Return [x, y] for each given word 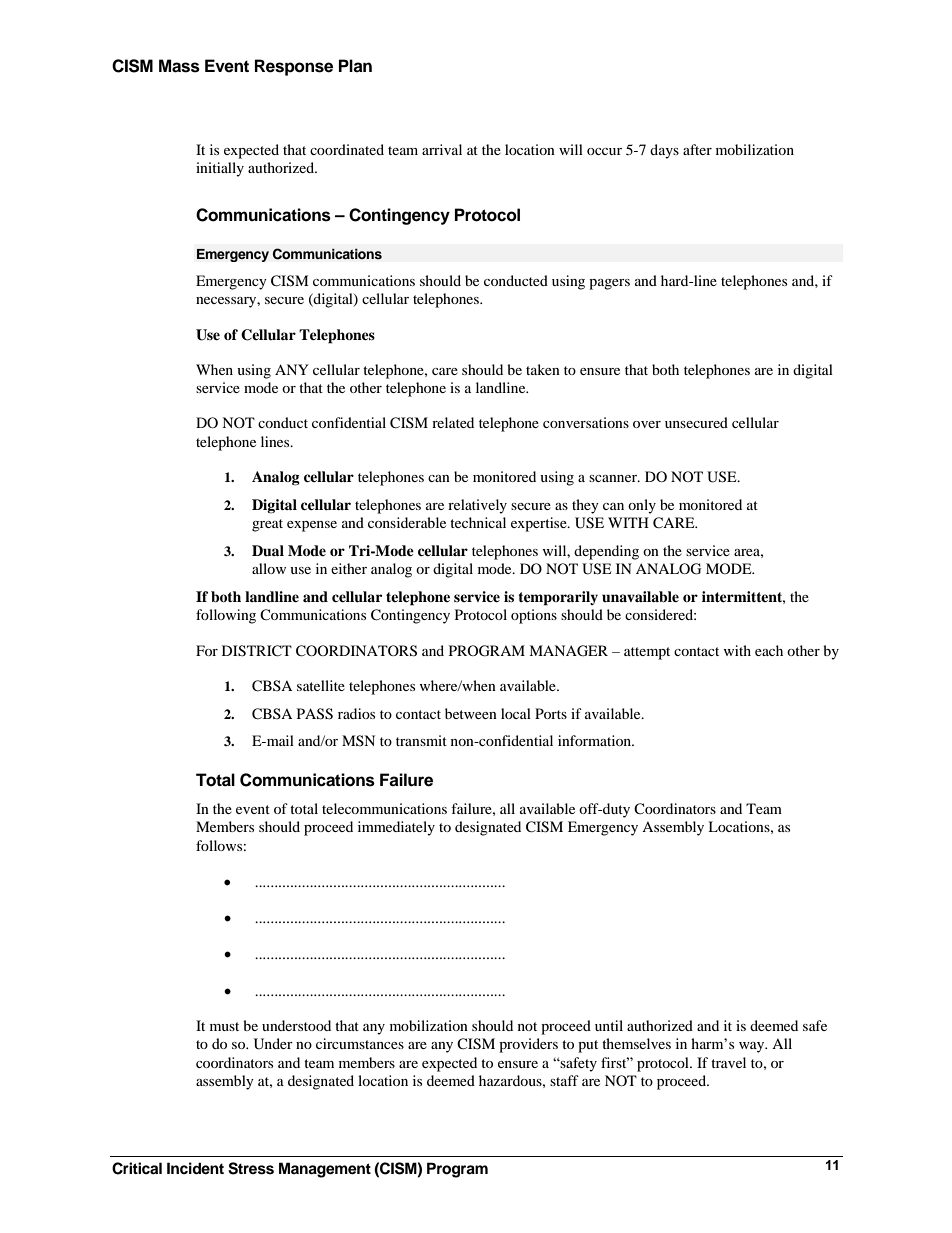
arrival [442, 149]
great [267, 525]
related [453, 422]
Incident [195, 1168]
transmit [421, 740]
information [596, 740]
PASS [315, 714]
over [647, 424]
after [697, 149]
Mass [179, 66]
